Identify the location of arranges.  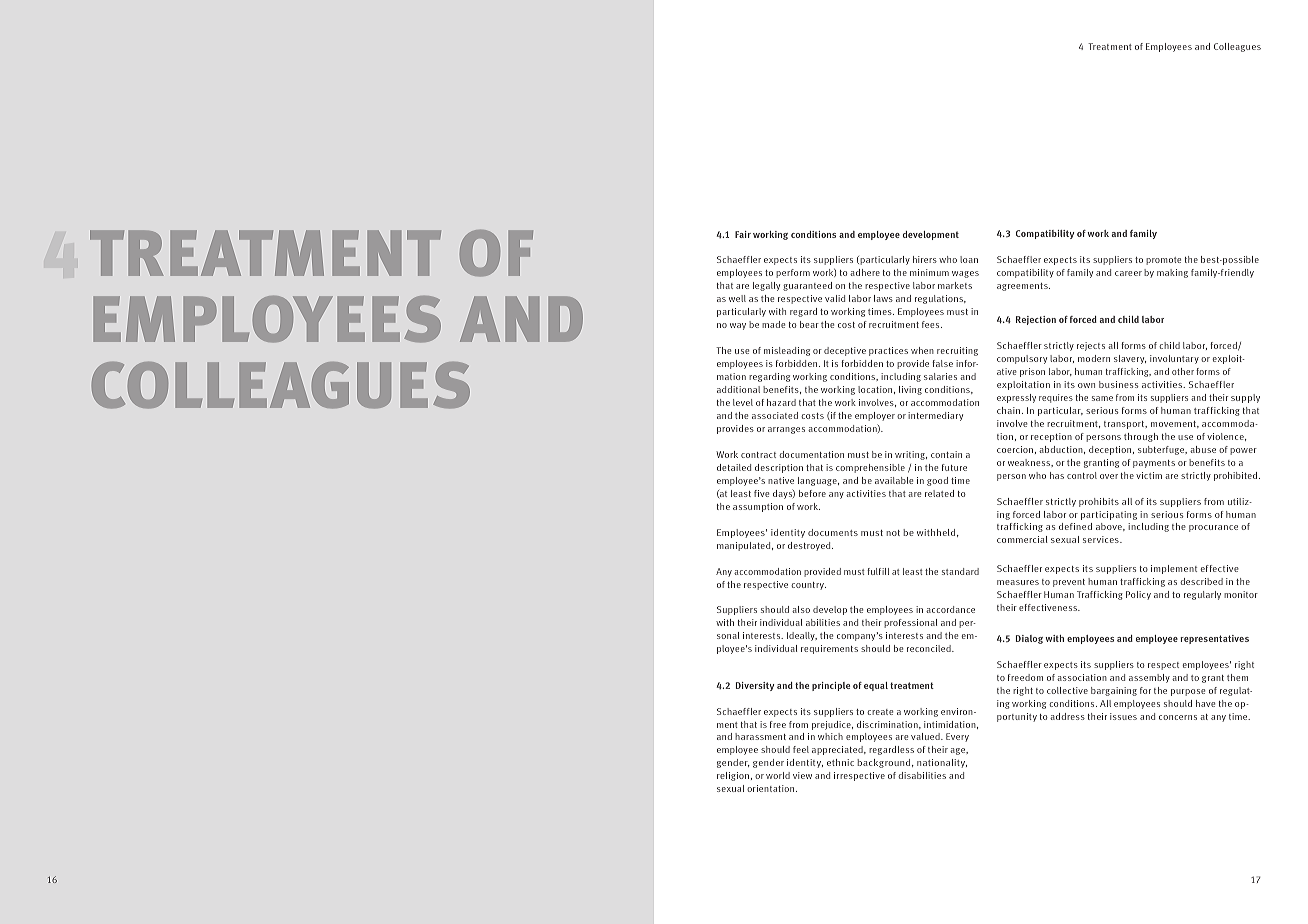
(786, 430).
